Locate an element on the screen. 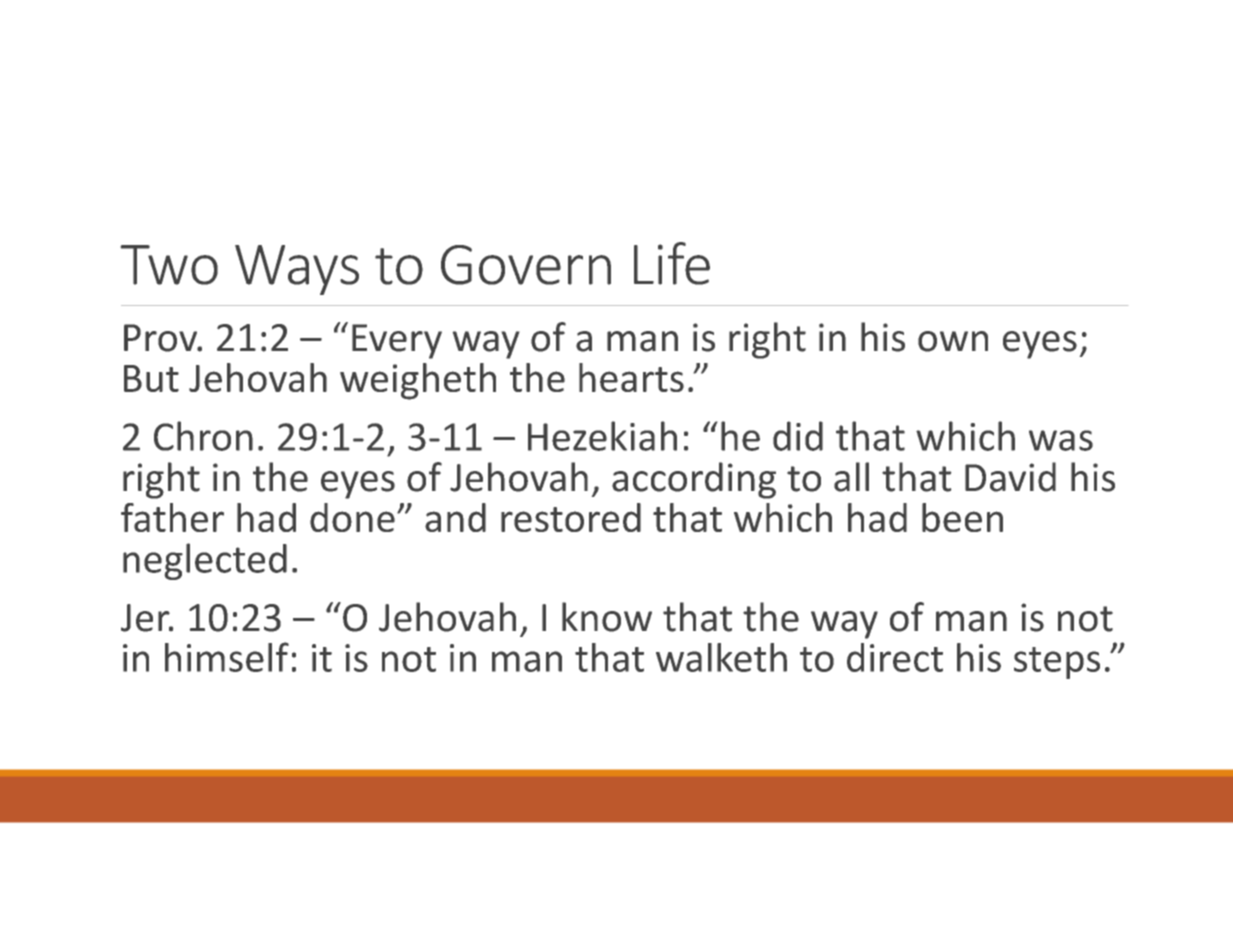 The width and height of the screenshot is (1233, 952). restored is located at coordinates (571, 517).
